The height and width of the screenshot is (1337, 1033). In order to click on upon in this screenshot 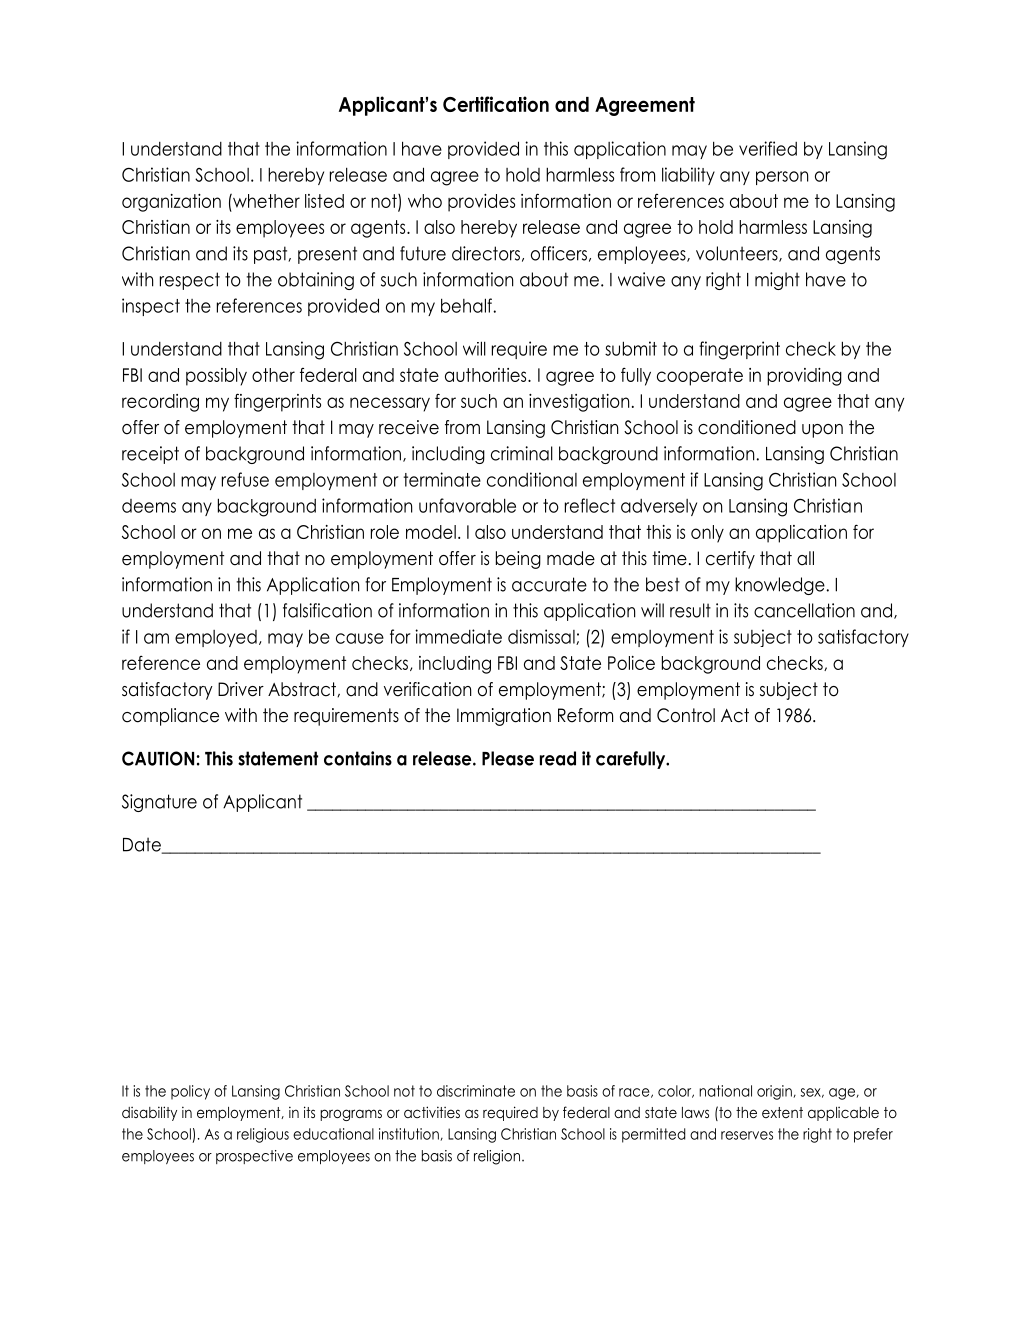, I will do `click(822, 431)`.
